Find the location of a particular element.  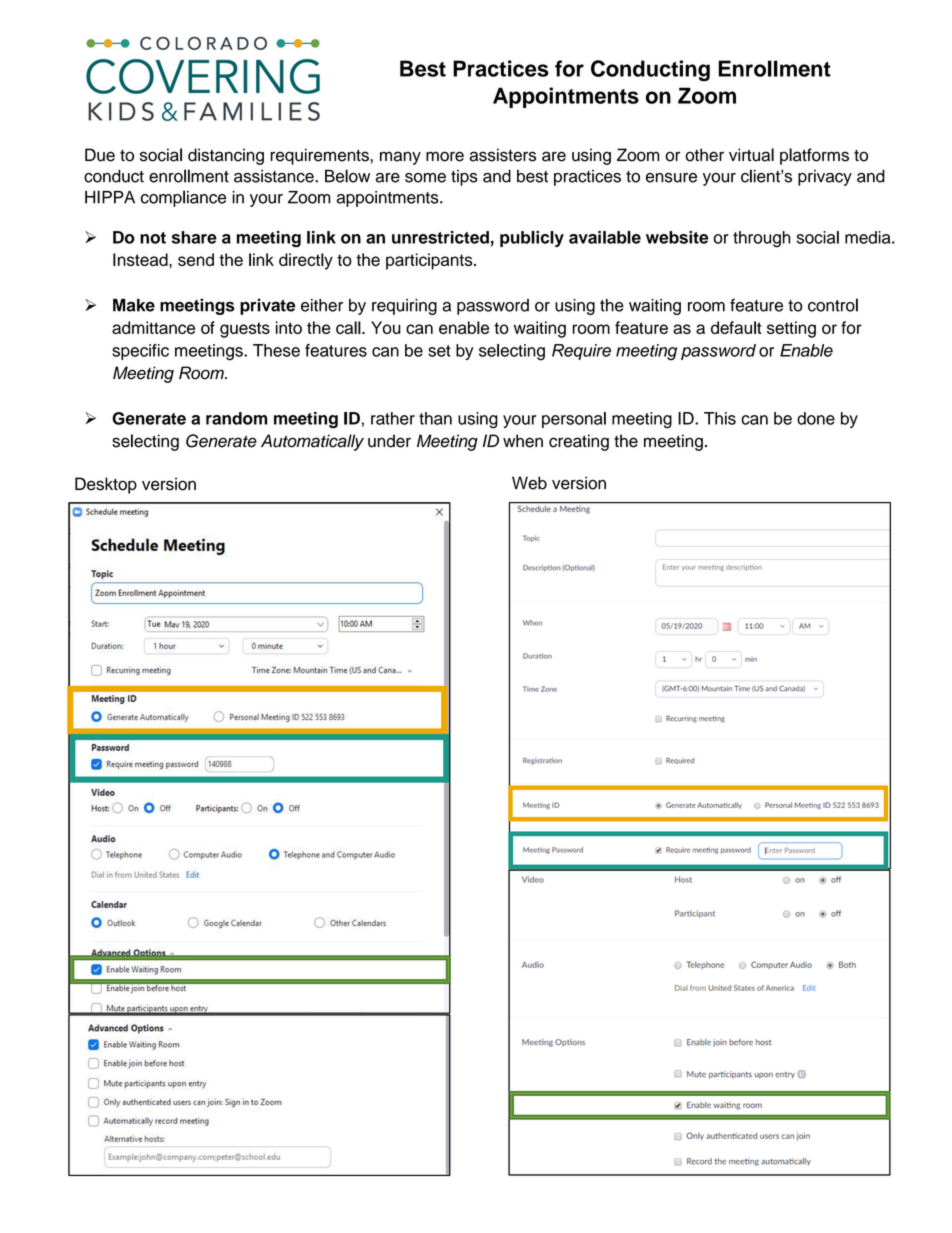

more is located at coordinates (445, 156).
